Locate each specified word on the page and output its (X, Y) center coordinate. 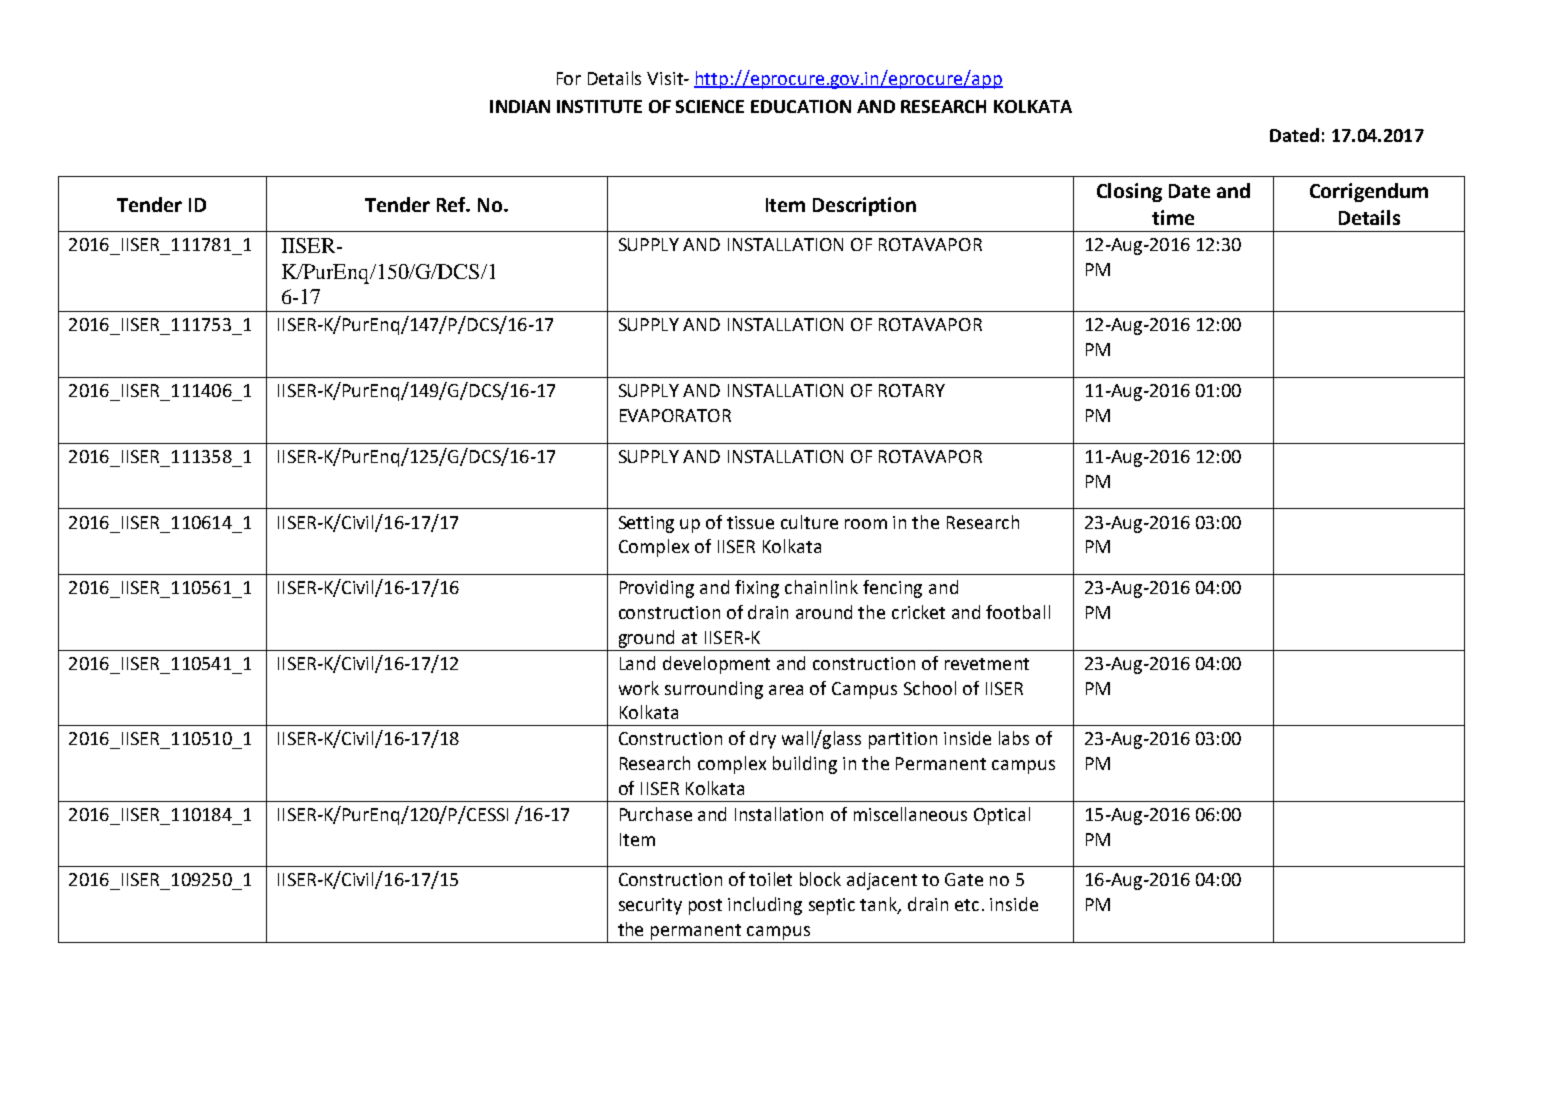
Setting (646, 524)
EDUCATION (801, 106)
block (820, 879)
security (650, 906)
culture (809, 522)
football (1018, 612)
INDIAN (520, 106)
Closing (1129, 192)
